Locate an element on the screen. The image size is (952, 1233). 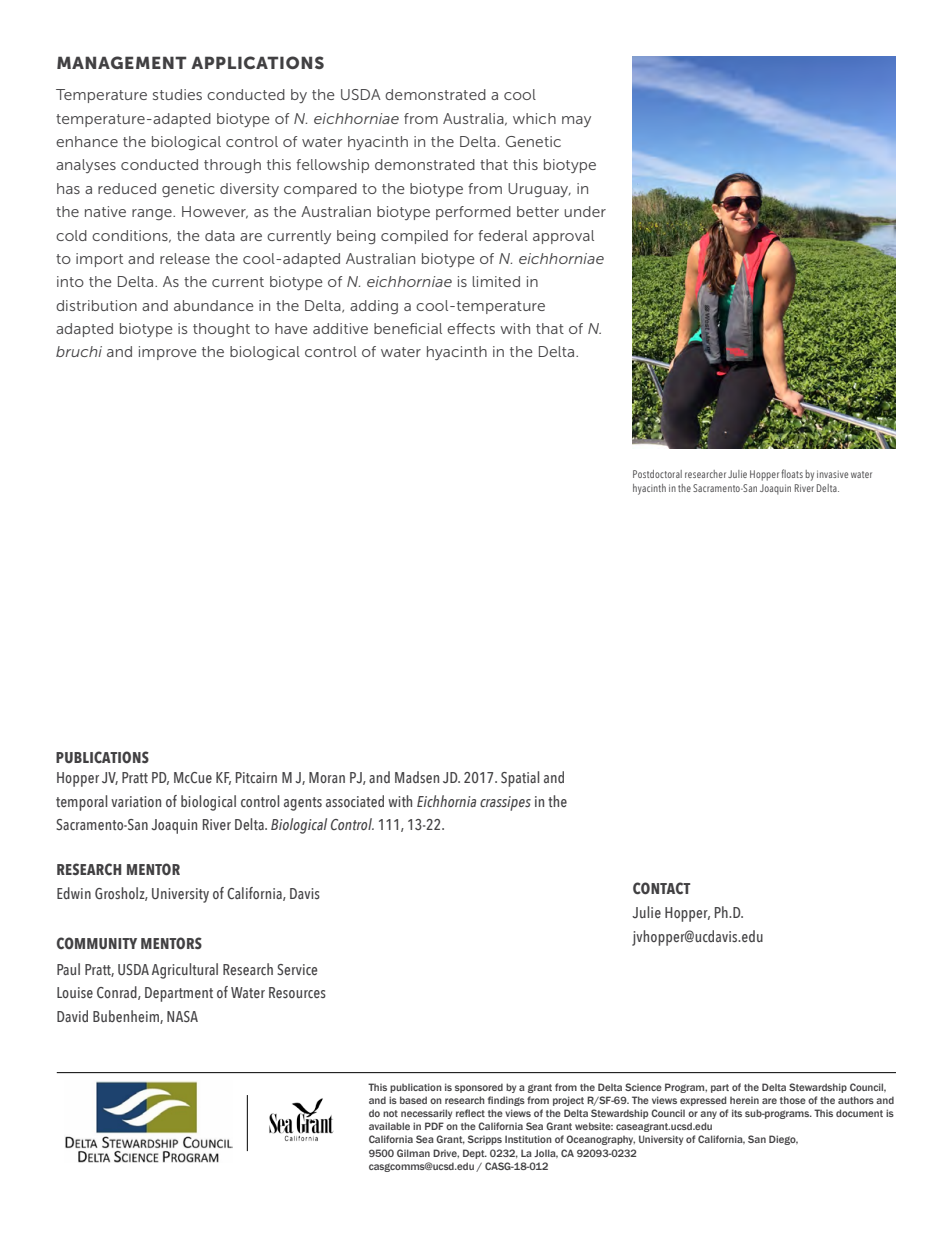
may is located at coordinates (576, 121).
